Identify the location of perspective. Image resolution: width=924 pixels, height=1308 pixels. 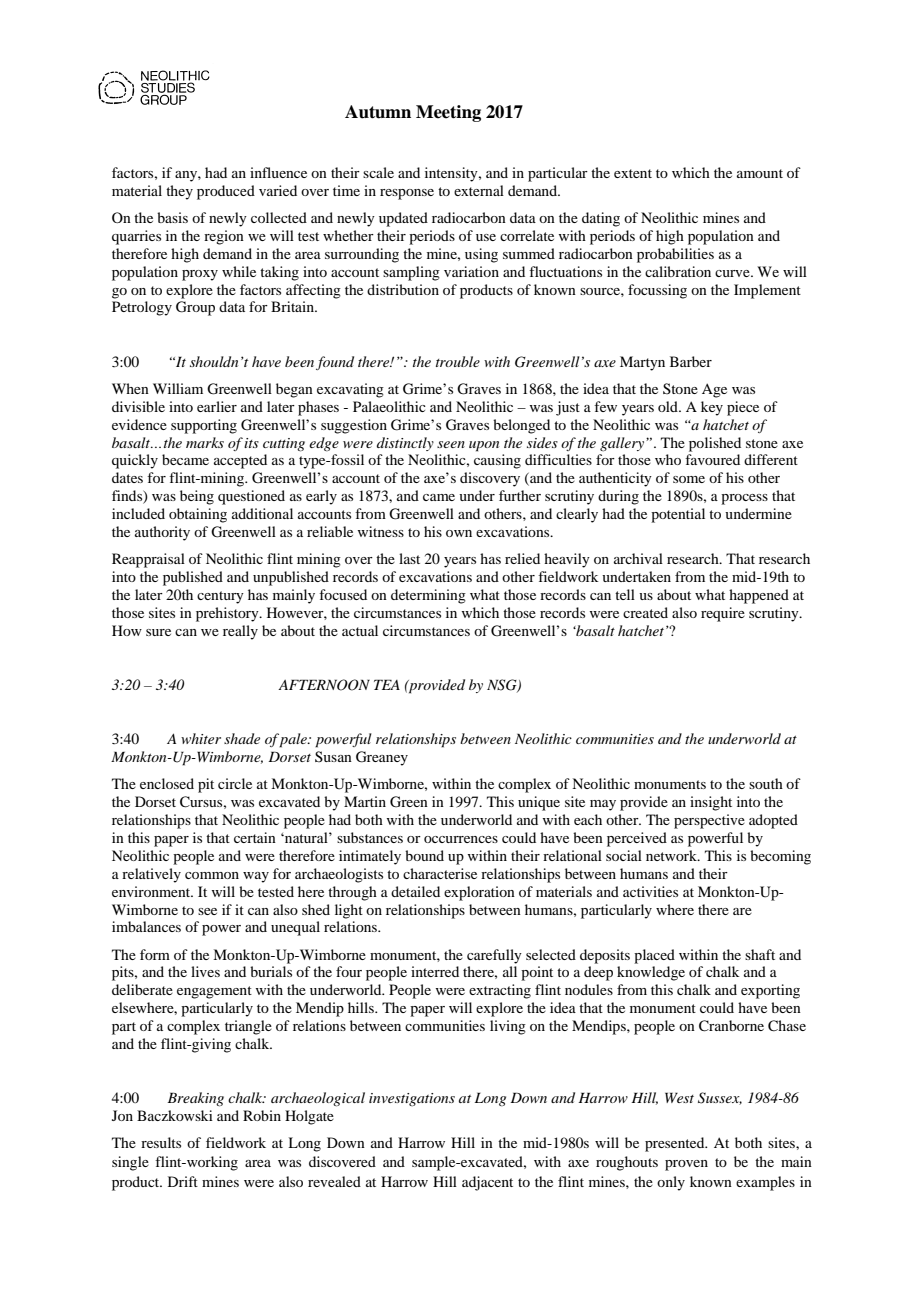
(709, 821).
